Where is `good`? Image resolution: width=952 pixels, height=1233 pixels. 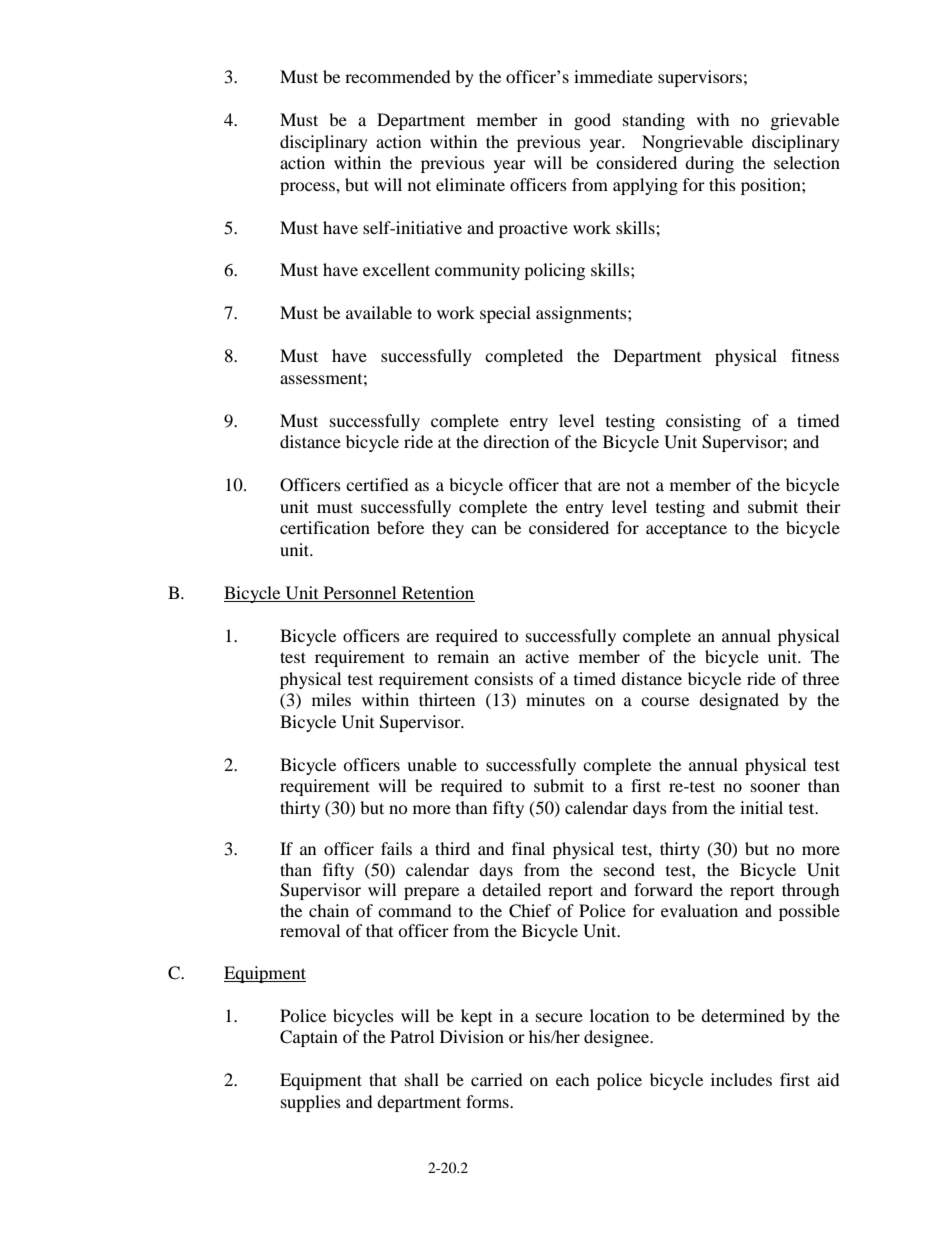 good is located at coordinates (592, 121).
